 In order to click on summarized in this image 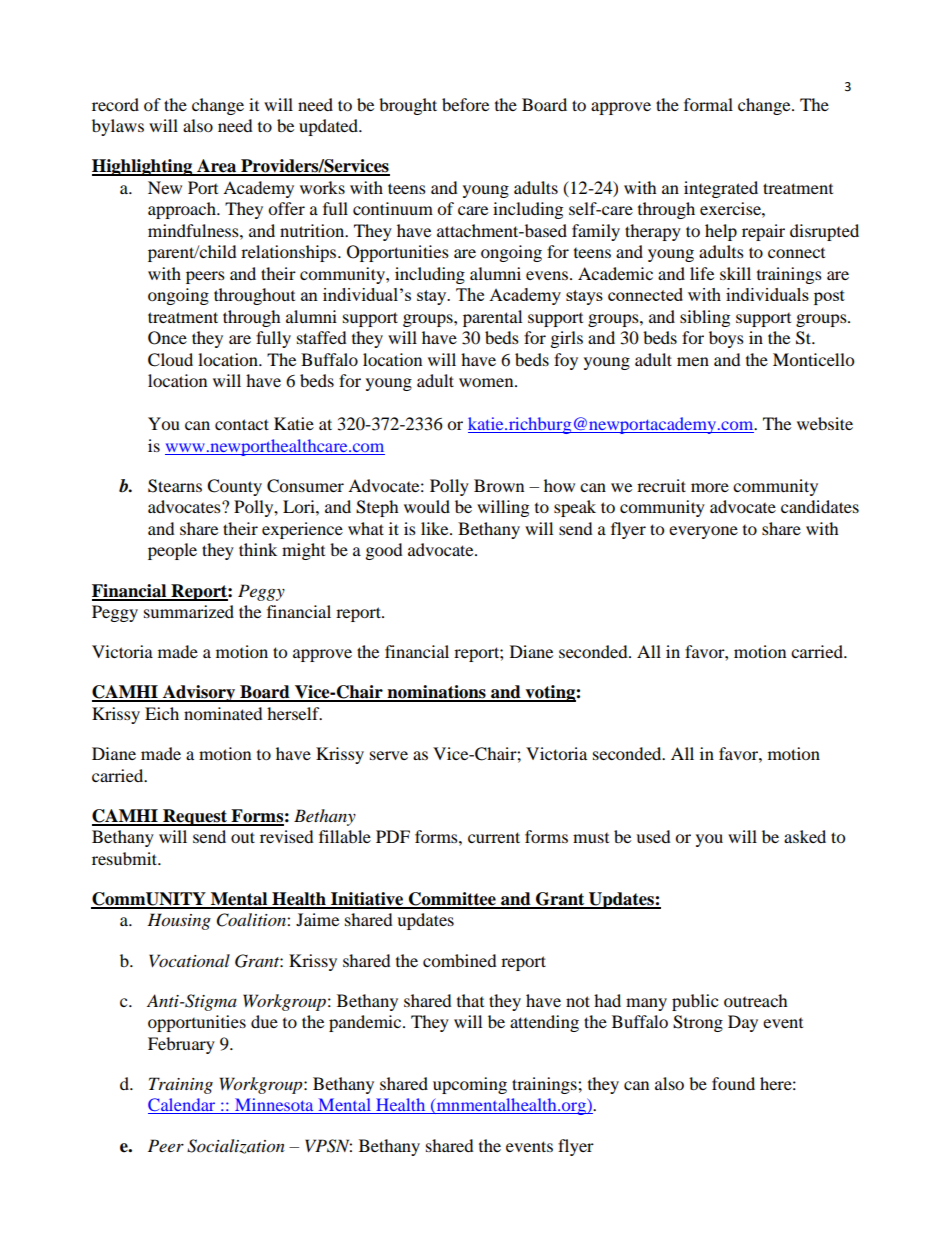, I will do `click(189, 611)`.
